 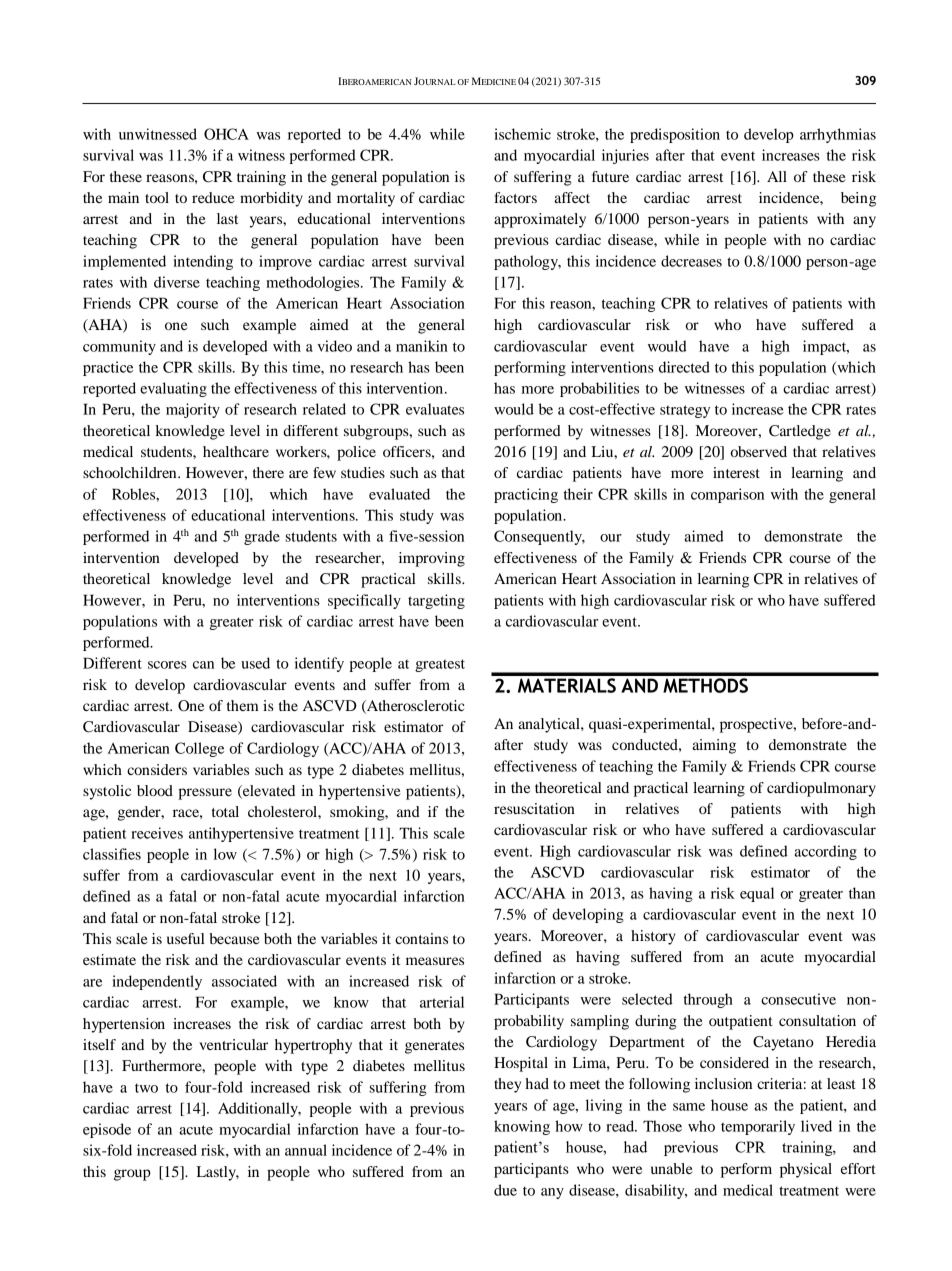 What do you see at coordinates (440, 665) in the image?
I see `greatest` at bounding box center [440, 665].
